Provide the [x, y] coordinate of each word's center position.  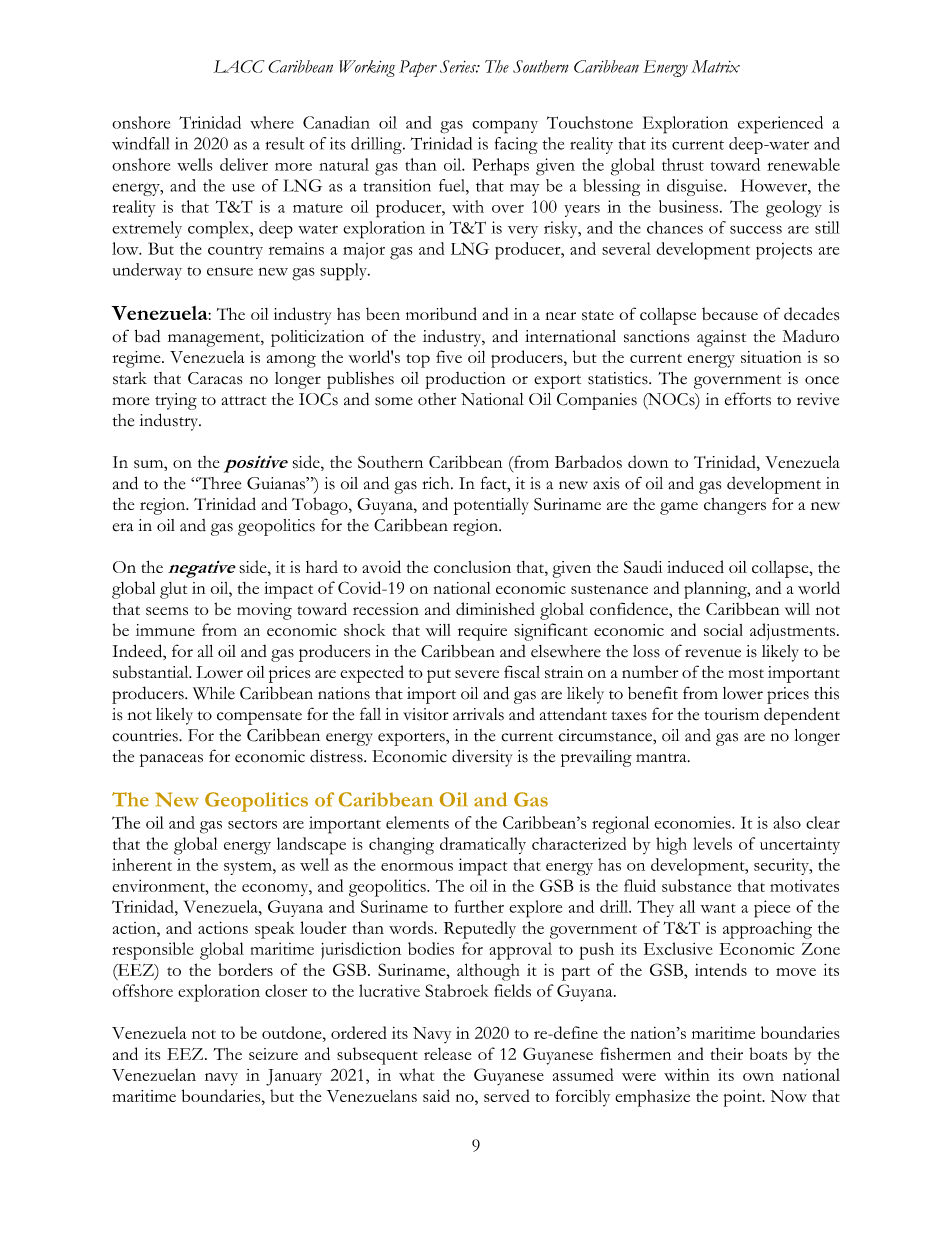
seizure [273, 1054]
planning [716, 590]
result [284, 143]
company [505, 127]
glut [173, 590]
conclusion [472, 567]
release [447, 1054]
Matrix [716, 66]
